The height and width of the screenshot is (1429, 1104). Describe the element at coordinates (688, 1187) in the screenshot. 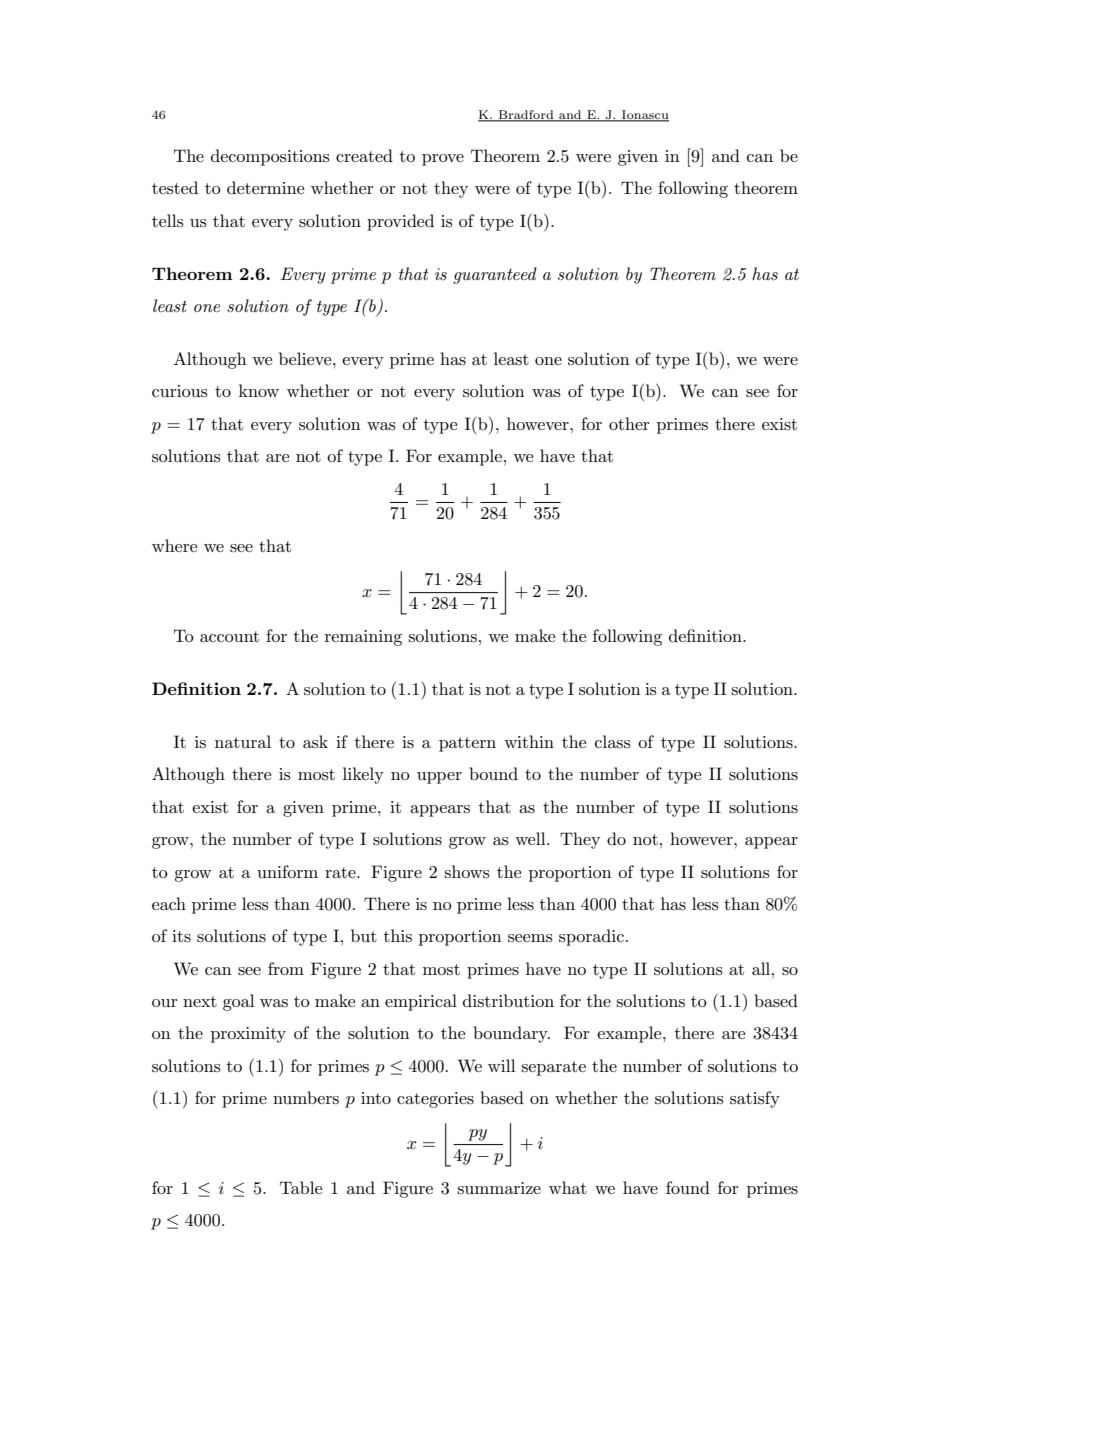

I see `found` at that location.
